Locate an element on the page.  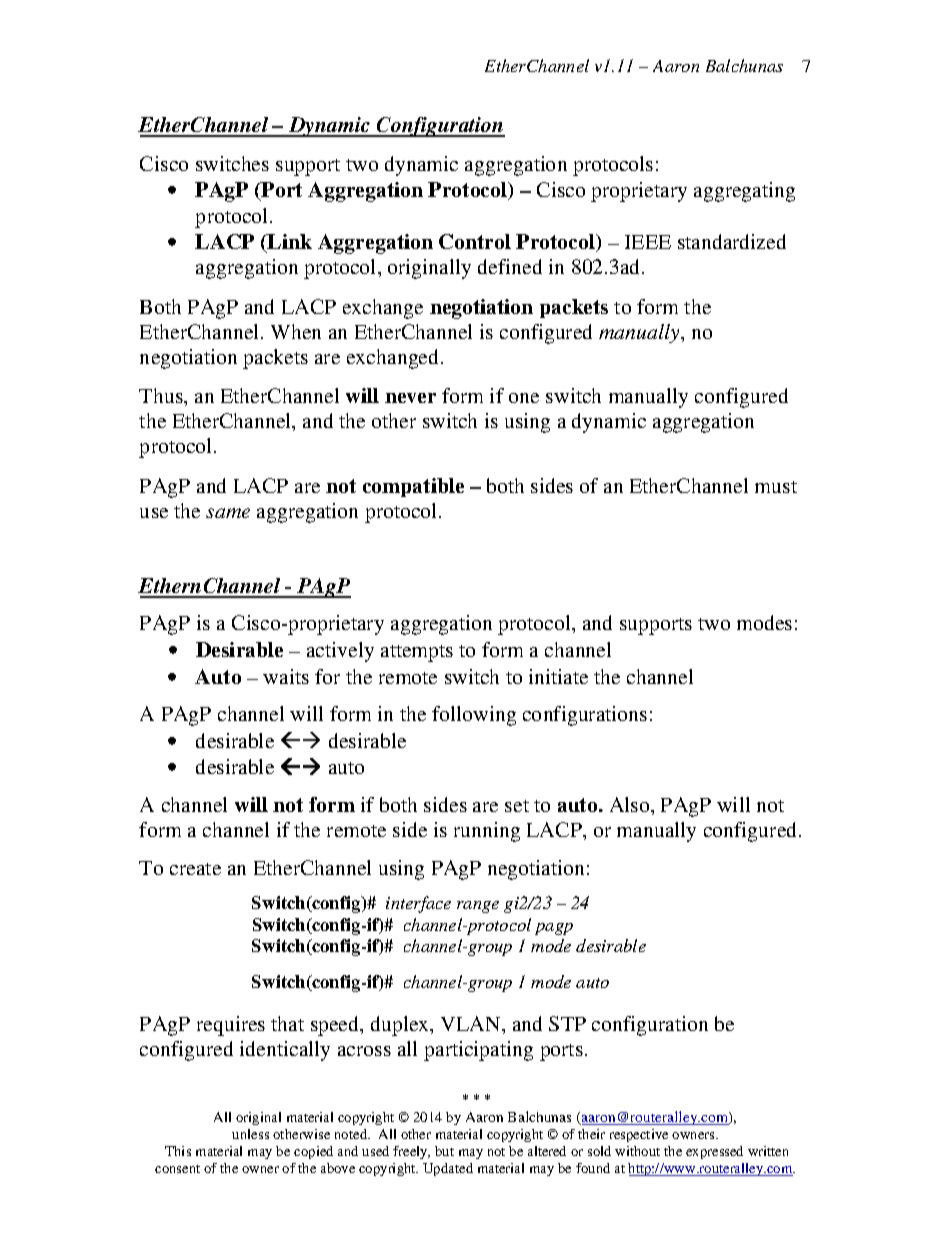
Control is located at coordinates (475, 241).
